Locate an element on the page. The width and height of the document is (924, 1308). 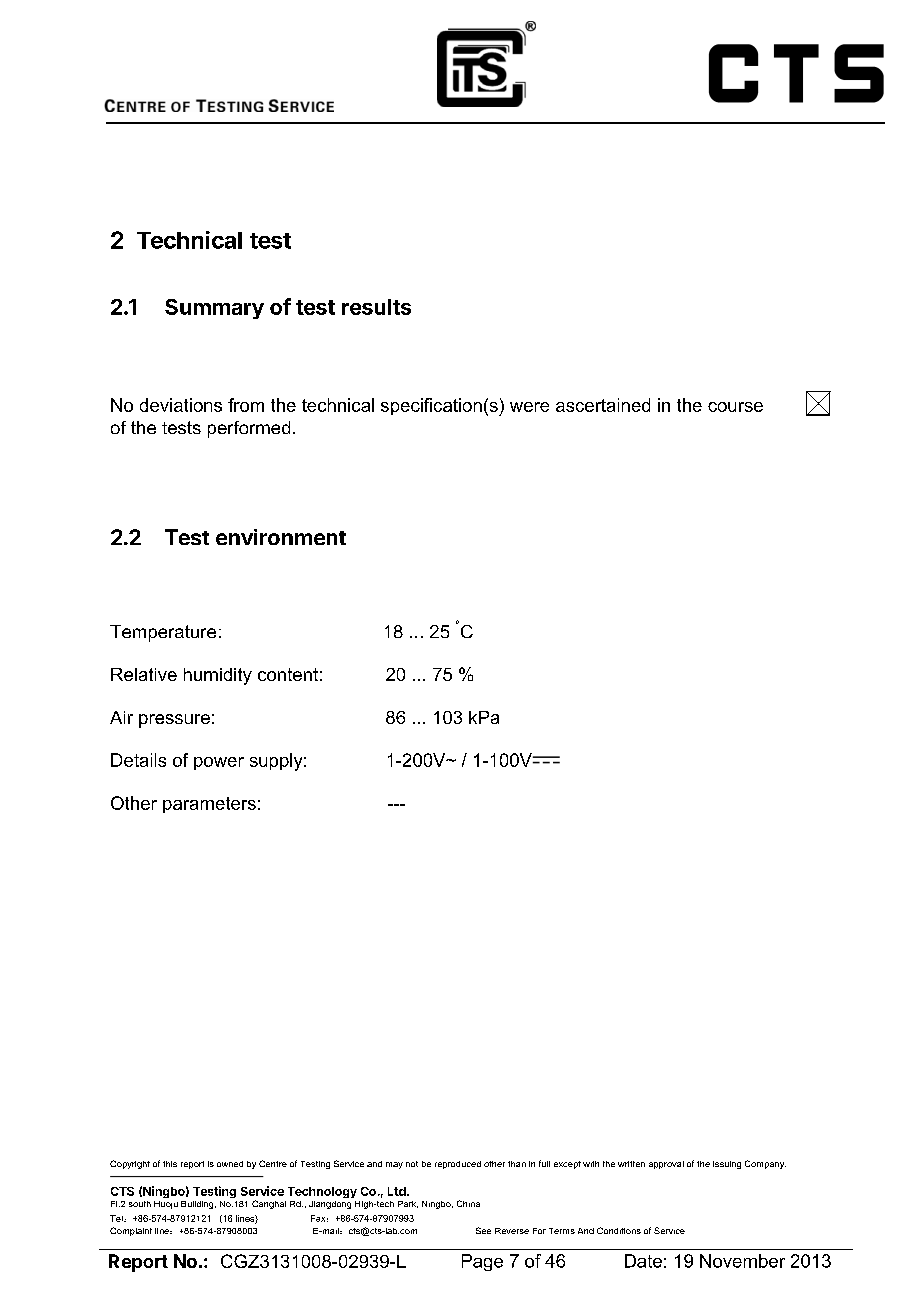
Building is located at coordinates (198, 1205).
